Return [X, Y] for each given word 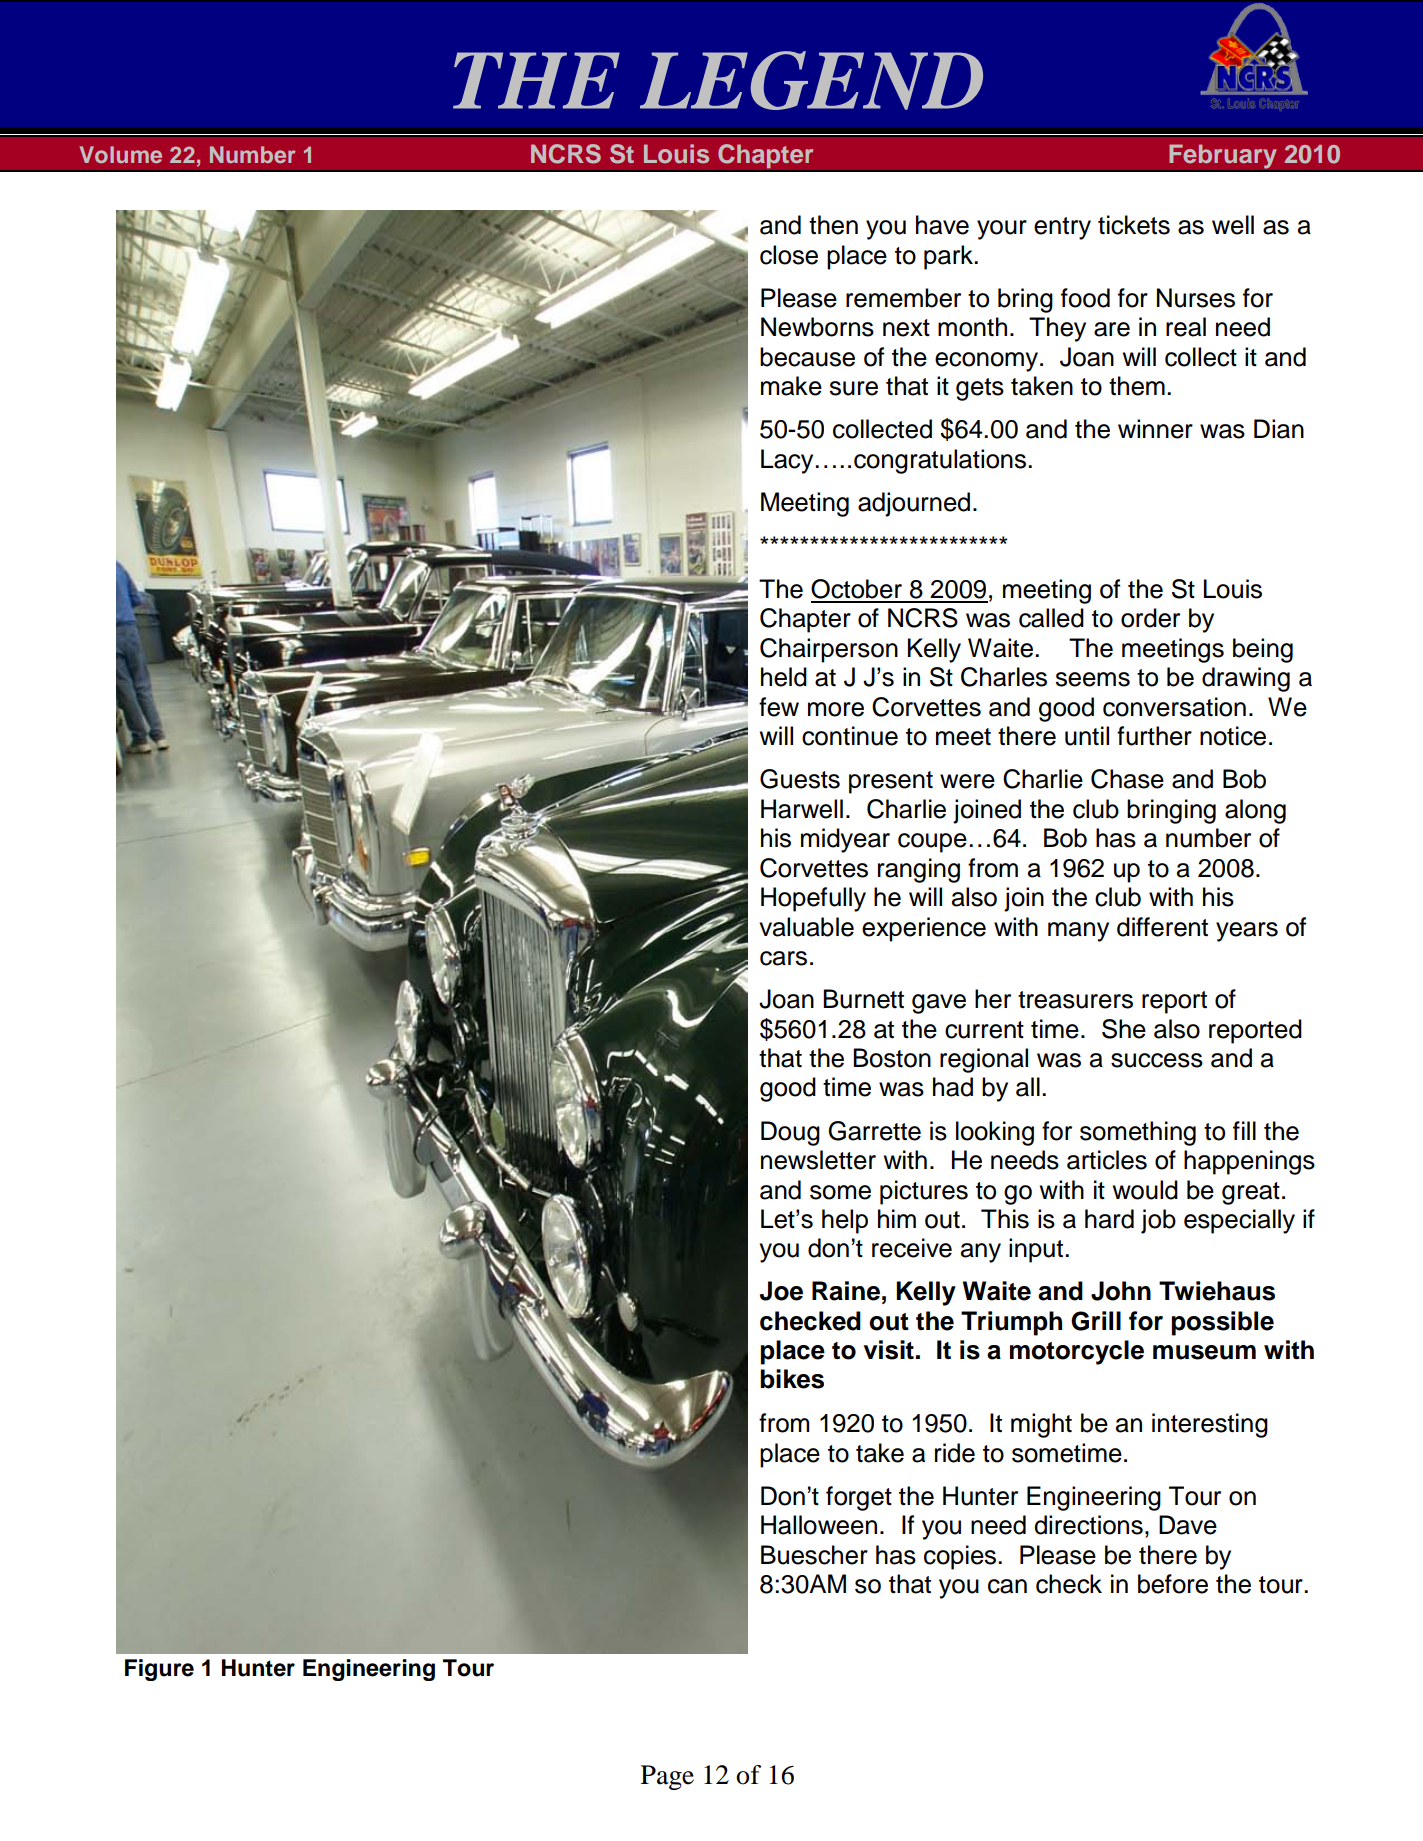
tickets [1134, 225]
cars [783, 958]
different [1162, 927]
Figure [159, 1670]
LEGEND [811, 80]
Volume [121, 154]
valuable [806, 927]
